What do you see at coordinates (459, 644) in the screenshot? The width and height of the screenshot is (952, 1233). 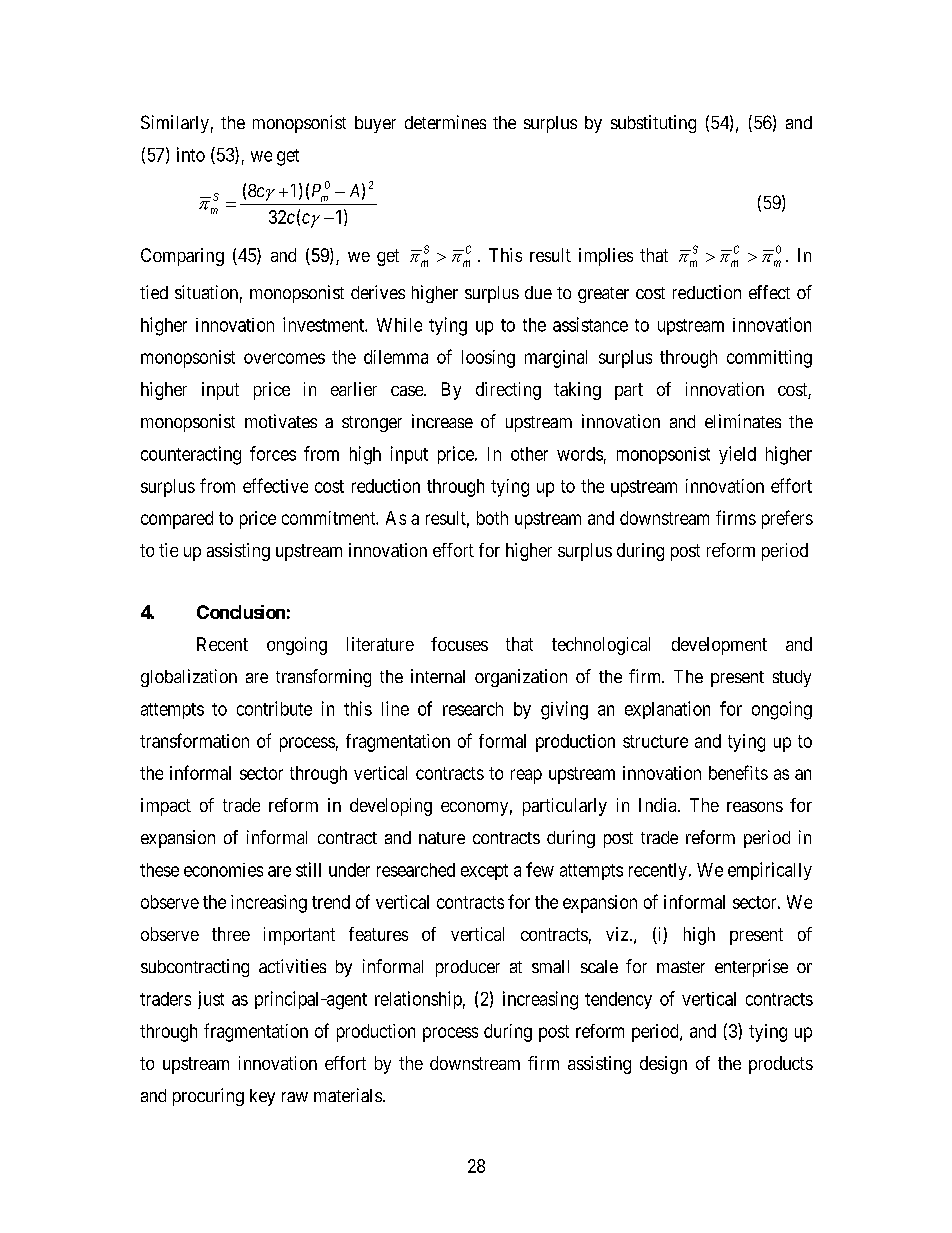 I see `focuses` at bounding box center [459, 644].
